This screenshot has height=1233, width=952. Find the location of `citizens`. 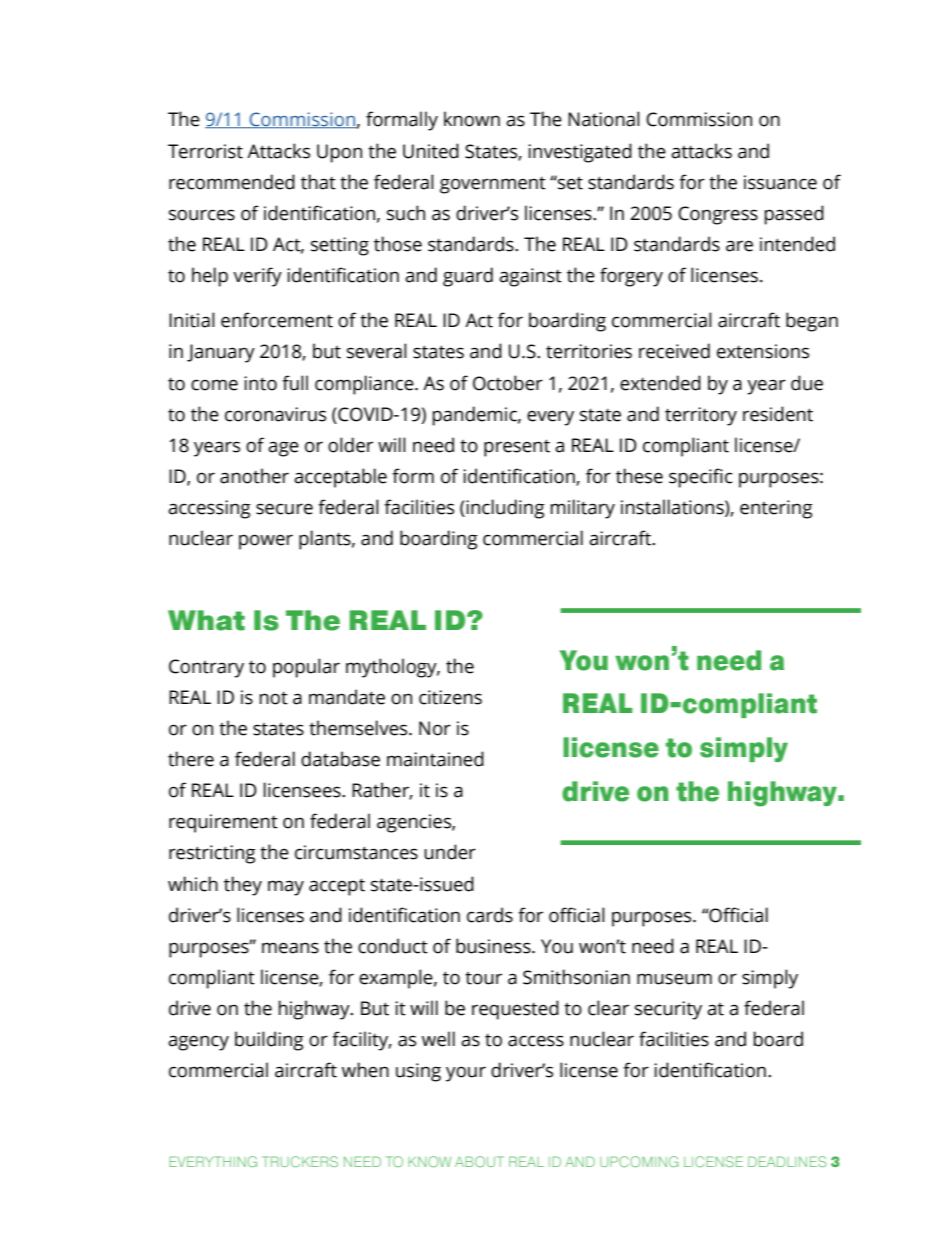

citizens is located at coordinates (450, 697).
